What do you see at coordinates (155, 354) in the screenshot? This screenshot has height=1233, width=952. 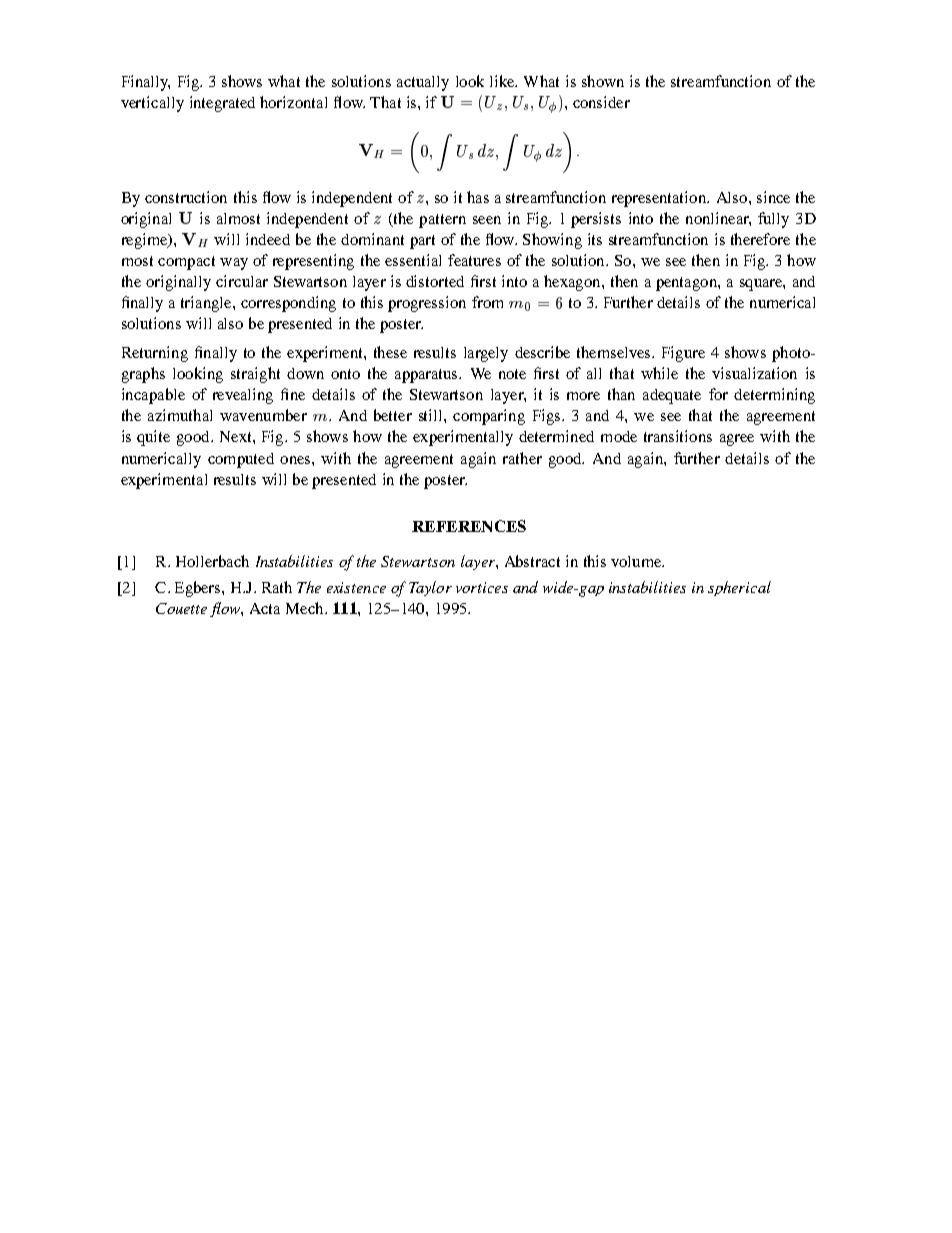 I see `Returning` at bounding box center [155, 354].
